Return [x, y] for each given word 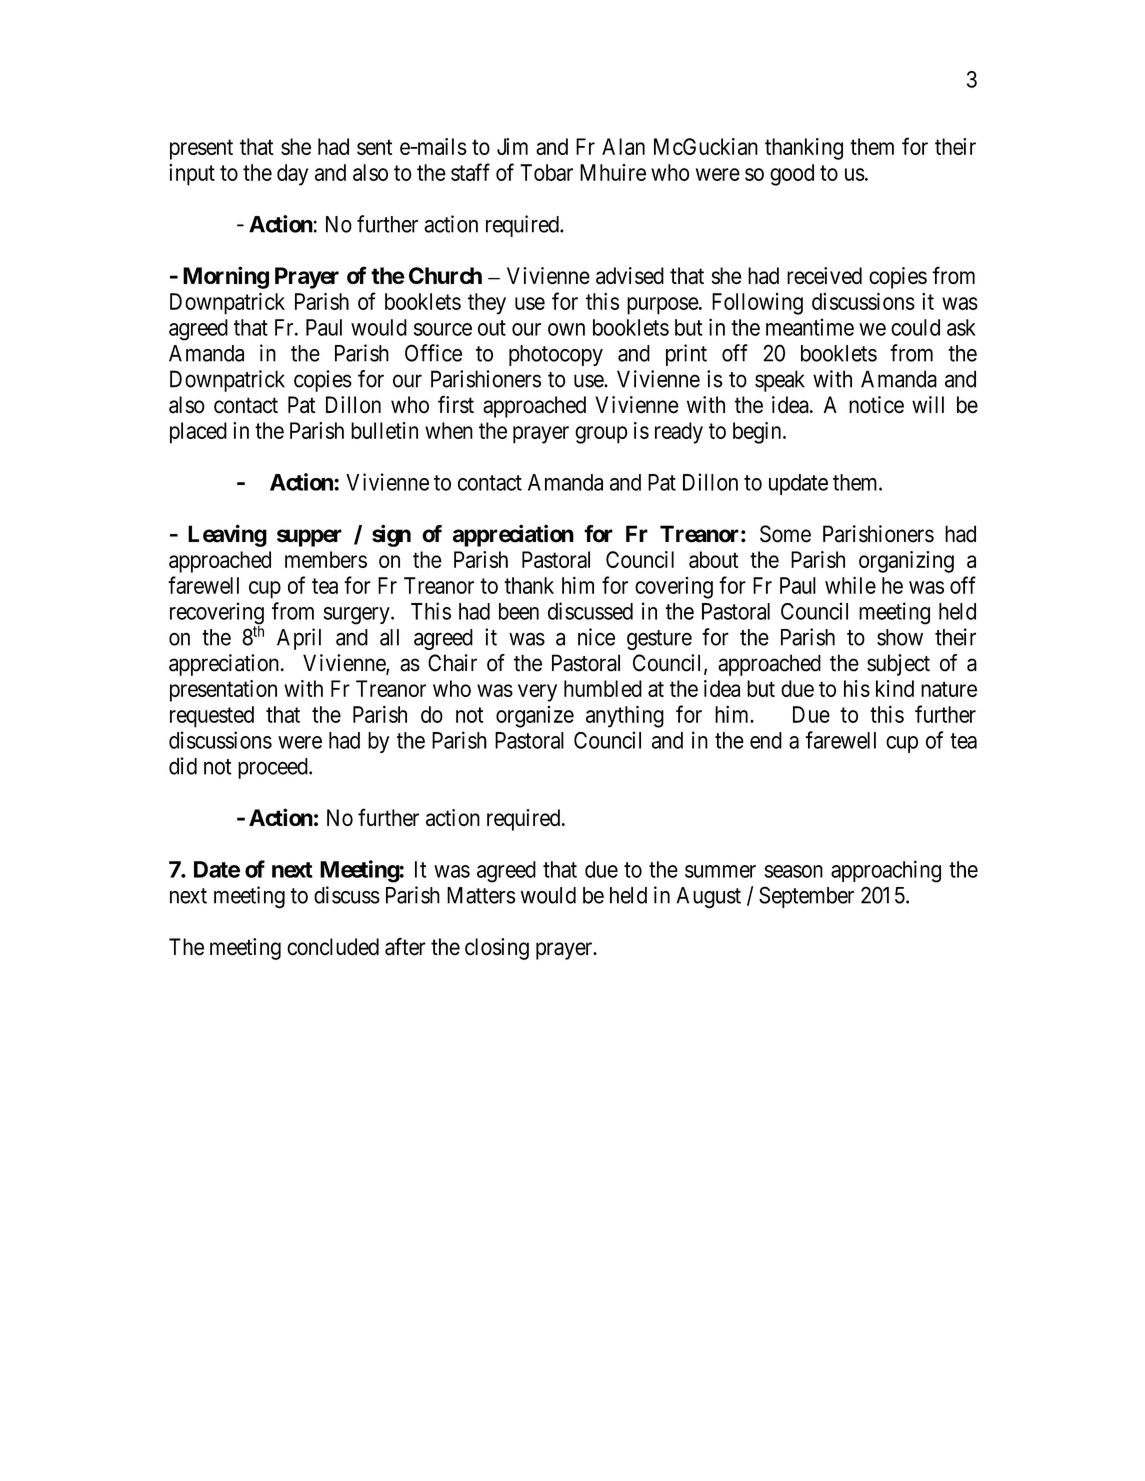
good [792, 175]
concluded [333, 947]
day [292, 175]
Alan [623, 146]
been [519, 611]
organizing [906, 562]
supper [309, 538]
